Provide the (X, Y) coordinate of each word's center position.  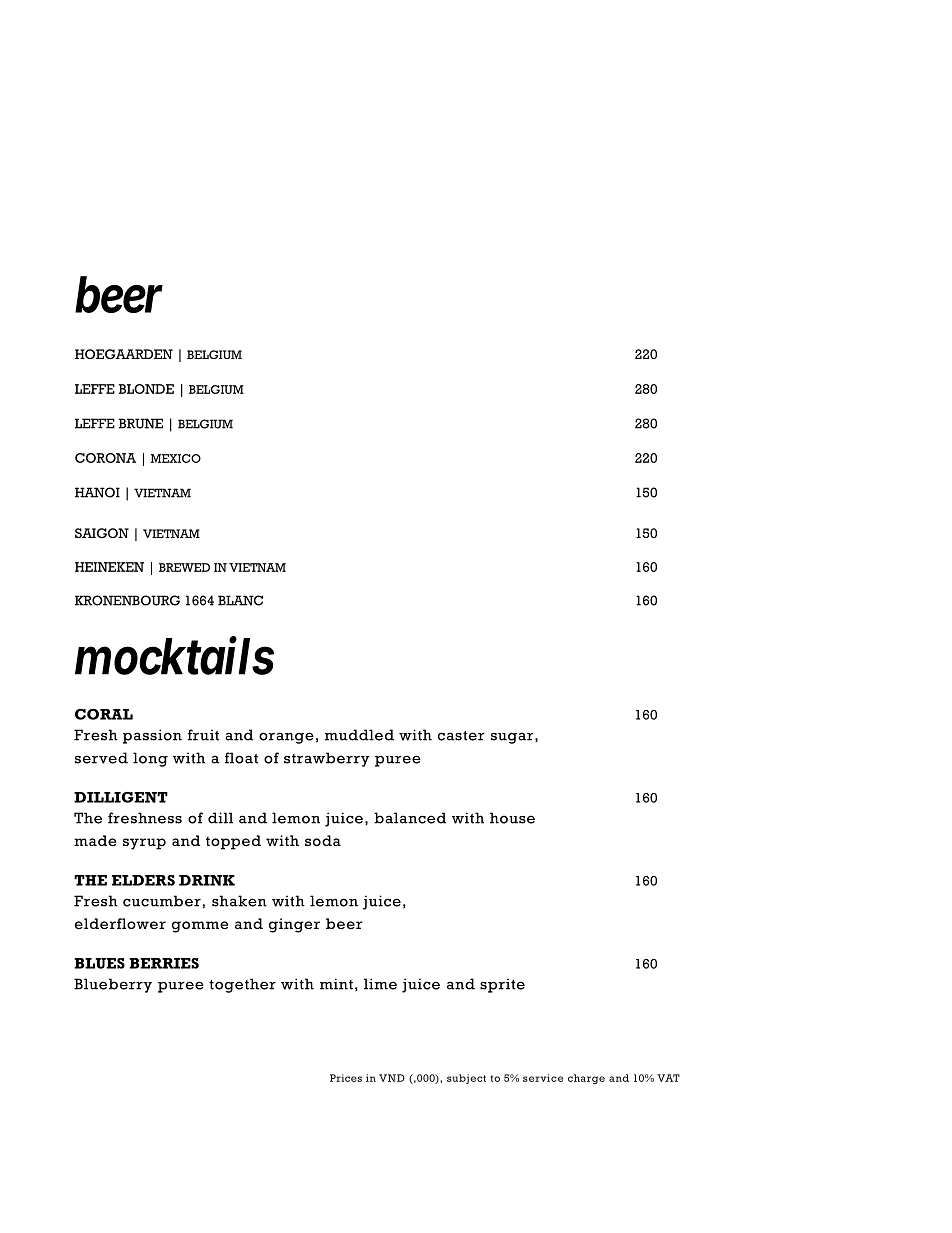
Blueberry (113, 985)
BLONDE (146, 389)
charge (586, 1079)
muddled (359, 735)
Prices (346, 1078)
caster (461, 736)
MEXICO (176, 458)
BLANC (240, 600)
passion (152, 736)
